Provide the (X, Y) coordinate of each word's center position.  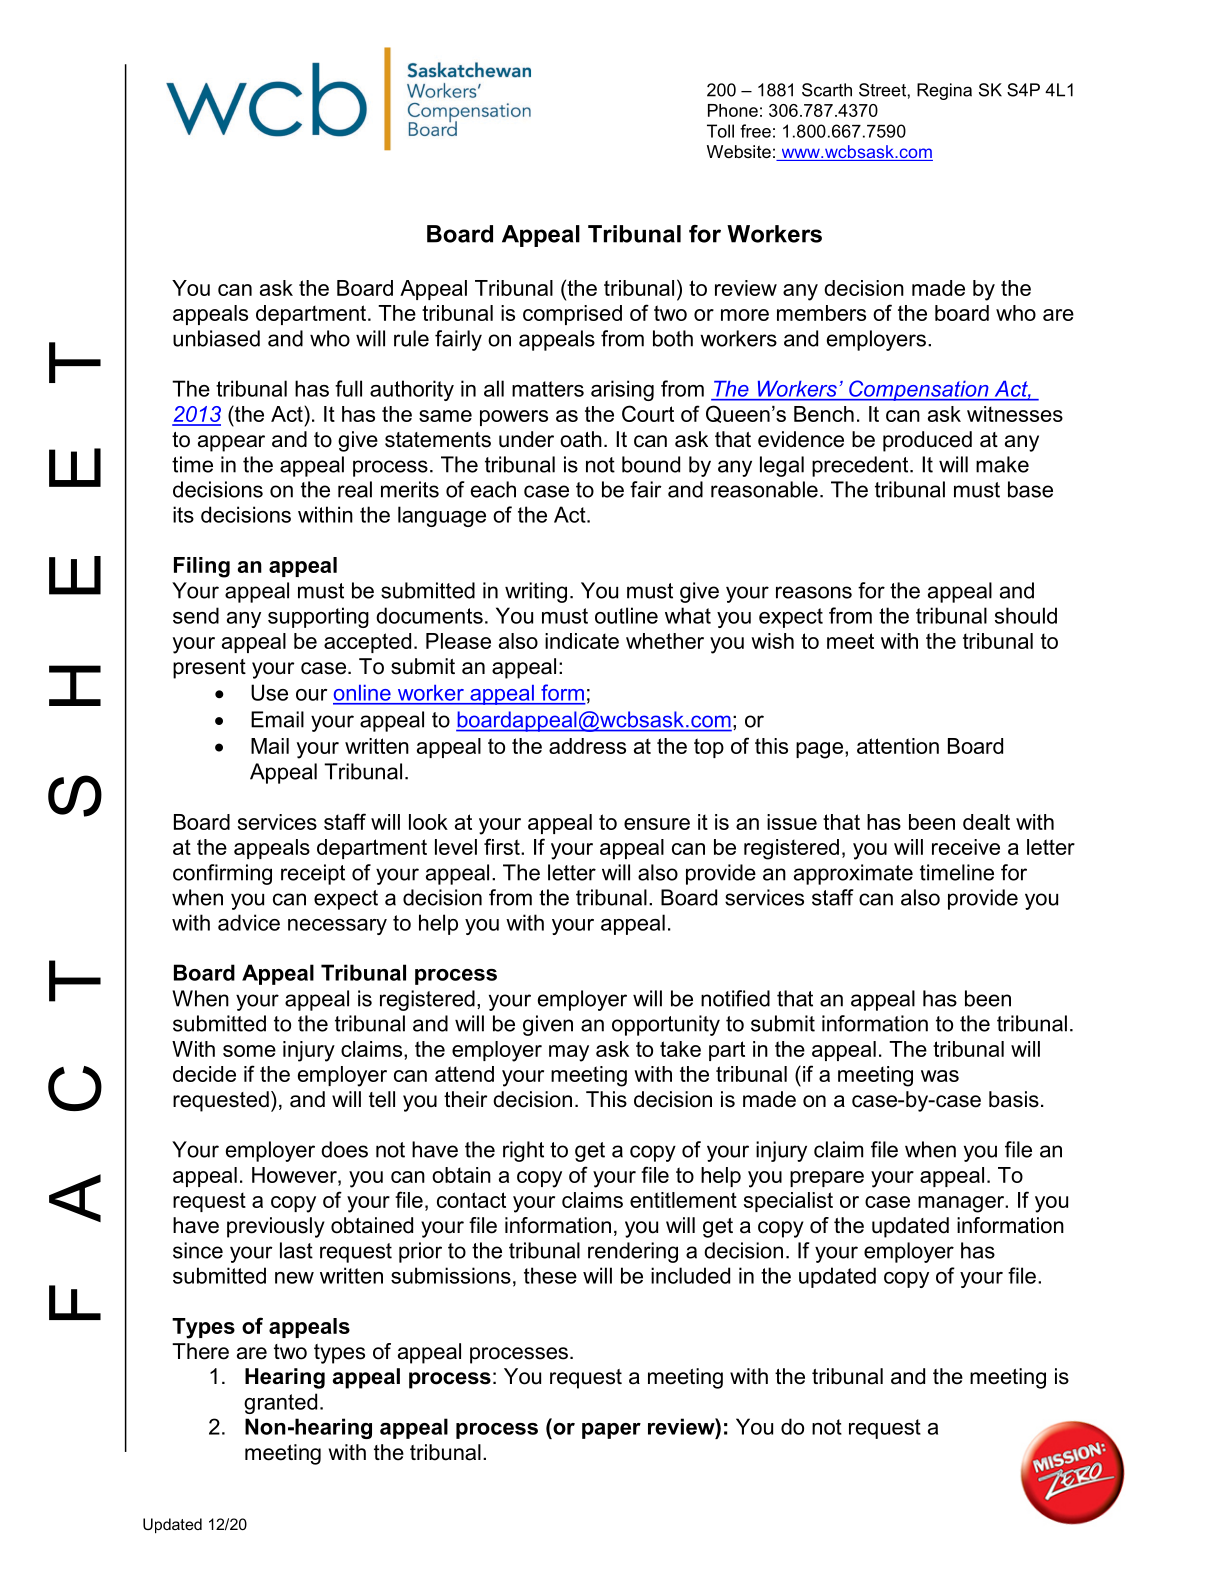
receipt (313, 874)
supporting (318, 617)
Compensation (919, 390)
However (295, 1175)
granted (280, 1403)
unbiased (216, 338)
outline (626, 615)
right (523, 1151)
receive (966, 847)
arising (622, 390)
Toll (720, 131)
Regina (944, 91)
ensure (657, 824)
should (1026, 615)
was (940, 1076)
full (348, 388)
